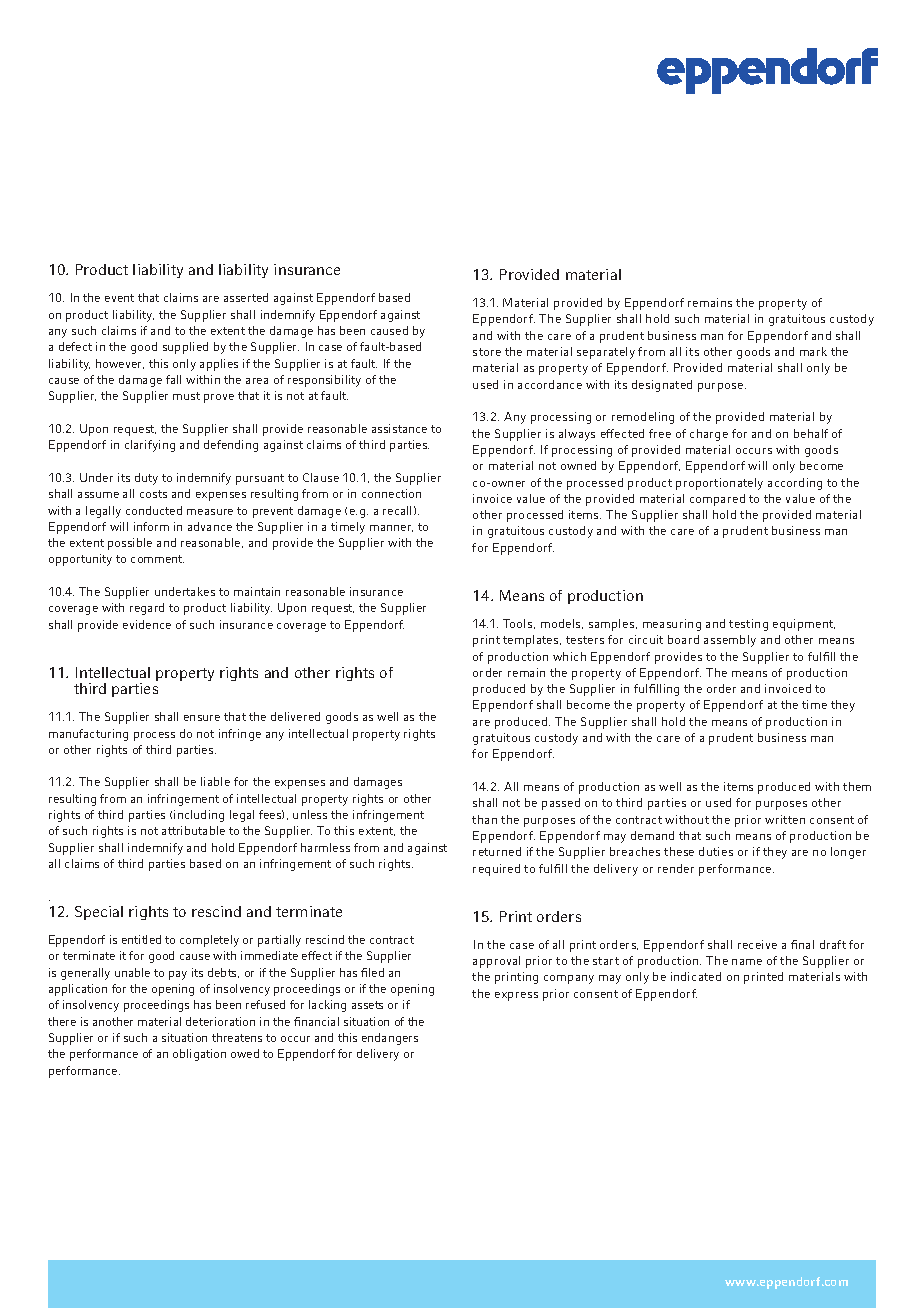 This document has width=924, height=1308. I want to click on mark, so click(813, 351).
